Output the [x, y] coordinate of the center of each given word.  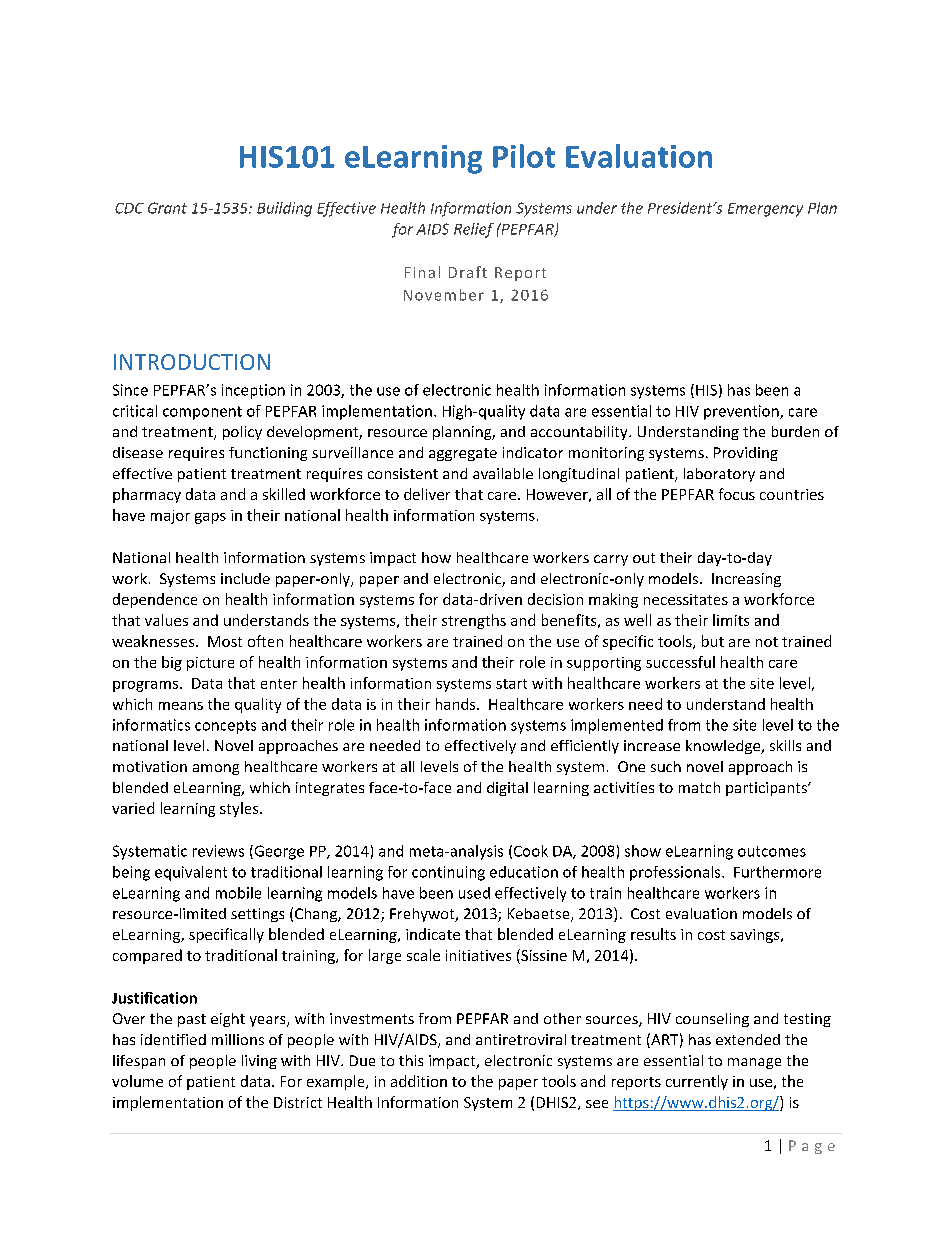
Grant [167, 208]
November [444, 295]
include [245, 578]
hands [457, 704]
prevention [742, 412]
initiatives [478, 955]
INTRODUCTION [192, 362]
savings [756, 936]
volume [137, 1081]
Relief [474, 230]
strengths [474, 621]
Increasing [746, 580]
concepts [225, 727]
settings [257, 915]
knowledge [724, 747]
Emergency [765, 210]
